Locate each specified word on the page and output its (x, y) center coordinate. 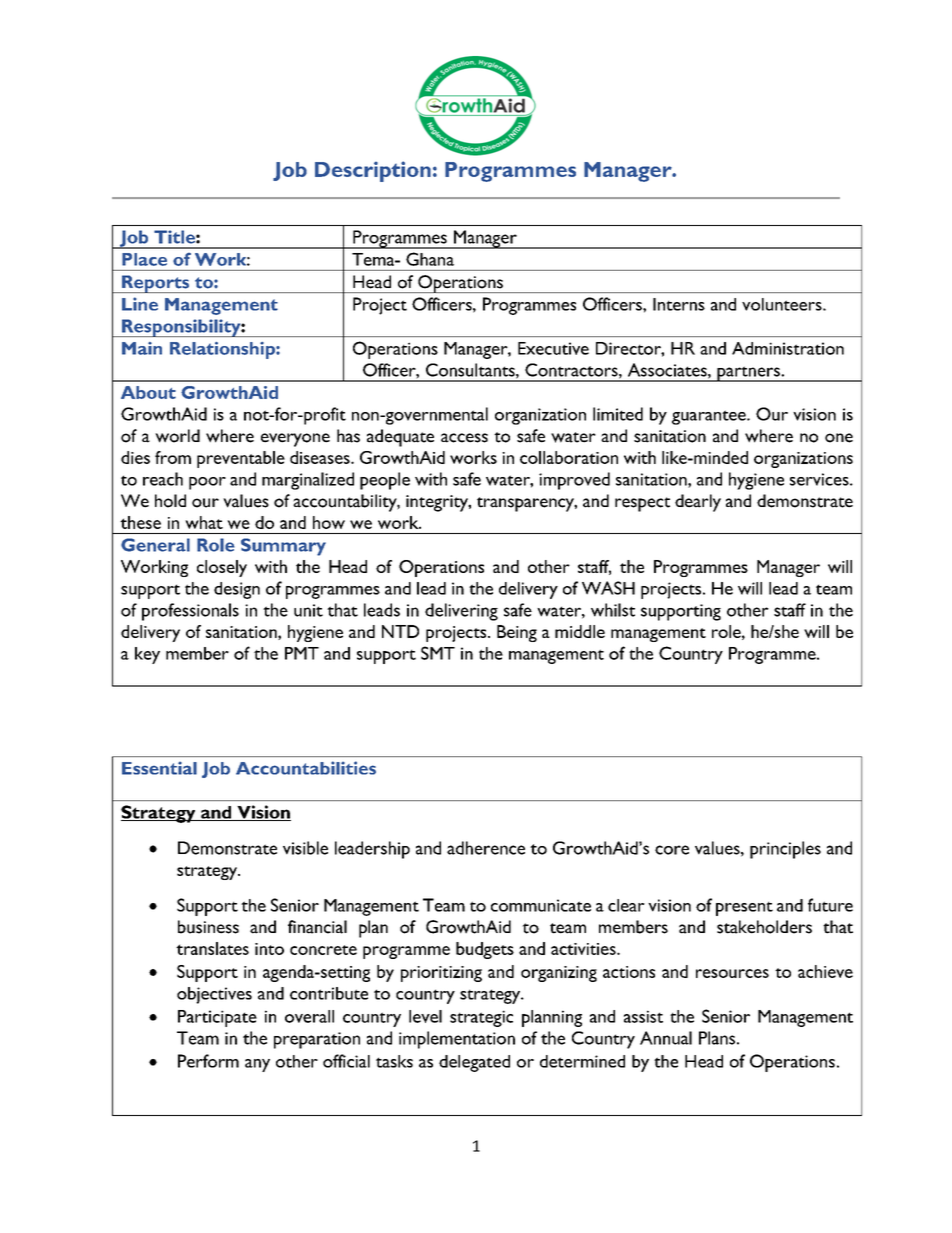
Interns (679, 304)
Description (373, 171)
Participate (217, 1018)
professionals (190, 612)
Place (144, 259)
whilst (613, 610)
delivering (461, 612)
